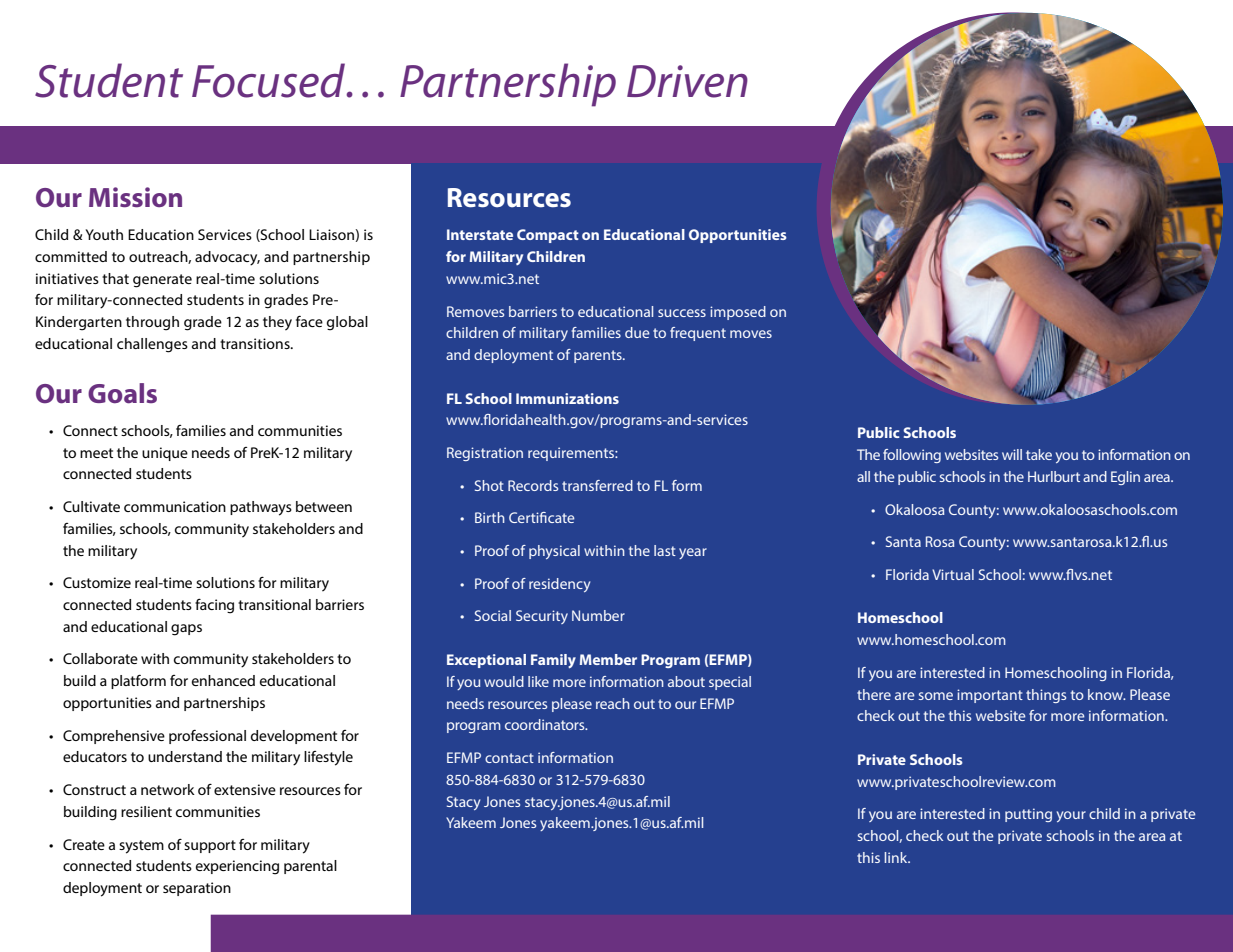 Image resolution: width=1233 pixels, height=952 pixels. What do you see at coordinates (682, 313) in the screenshot?
I see `success` at bounding box center [682, 313].
